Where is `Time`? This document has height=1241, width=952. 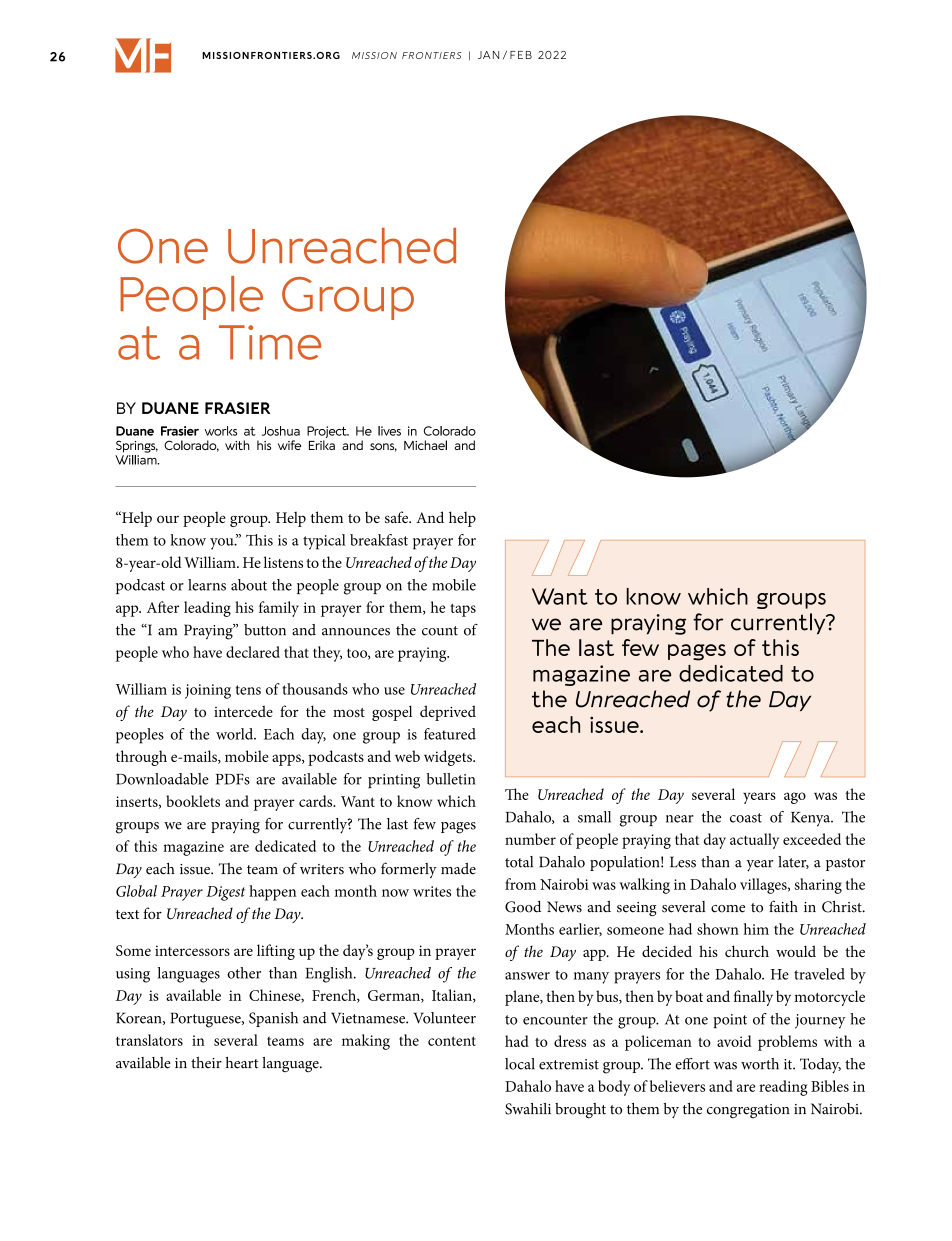
Time is located at coordinates (270, 342).
